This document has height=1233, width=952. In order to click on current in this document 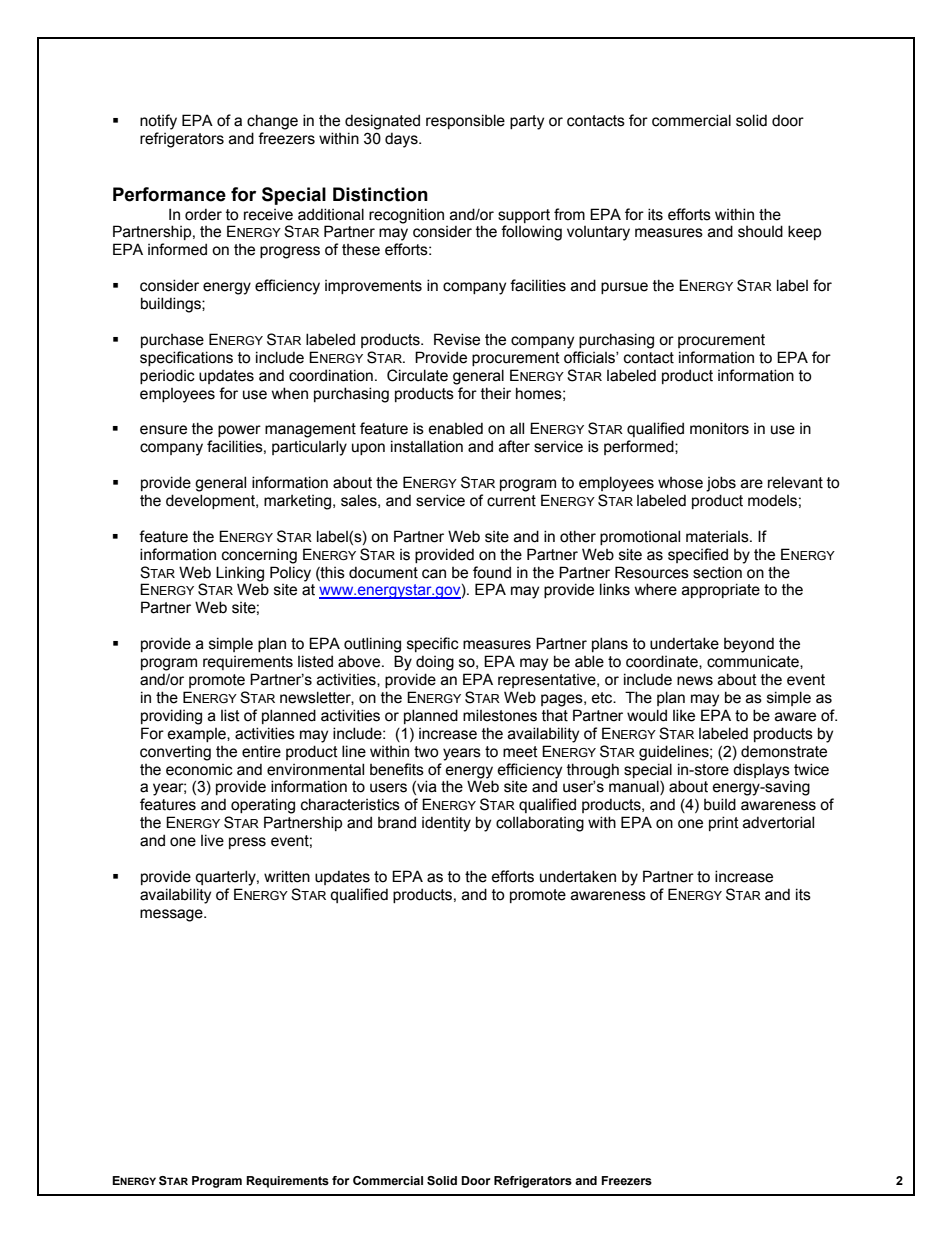, I will do `click(511, 501)`.
